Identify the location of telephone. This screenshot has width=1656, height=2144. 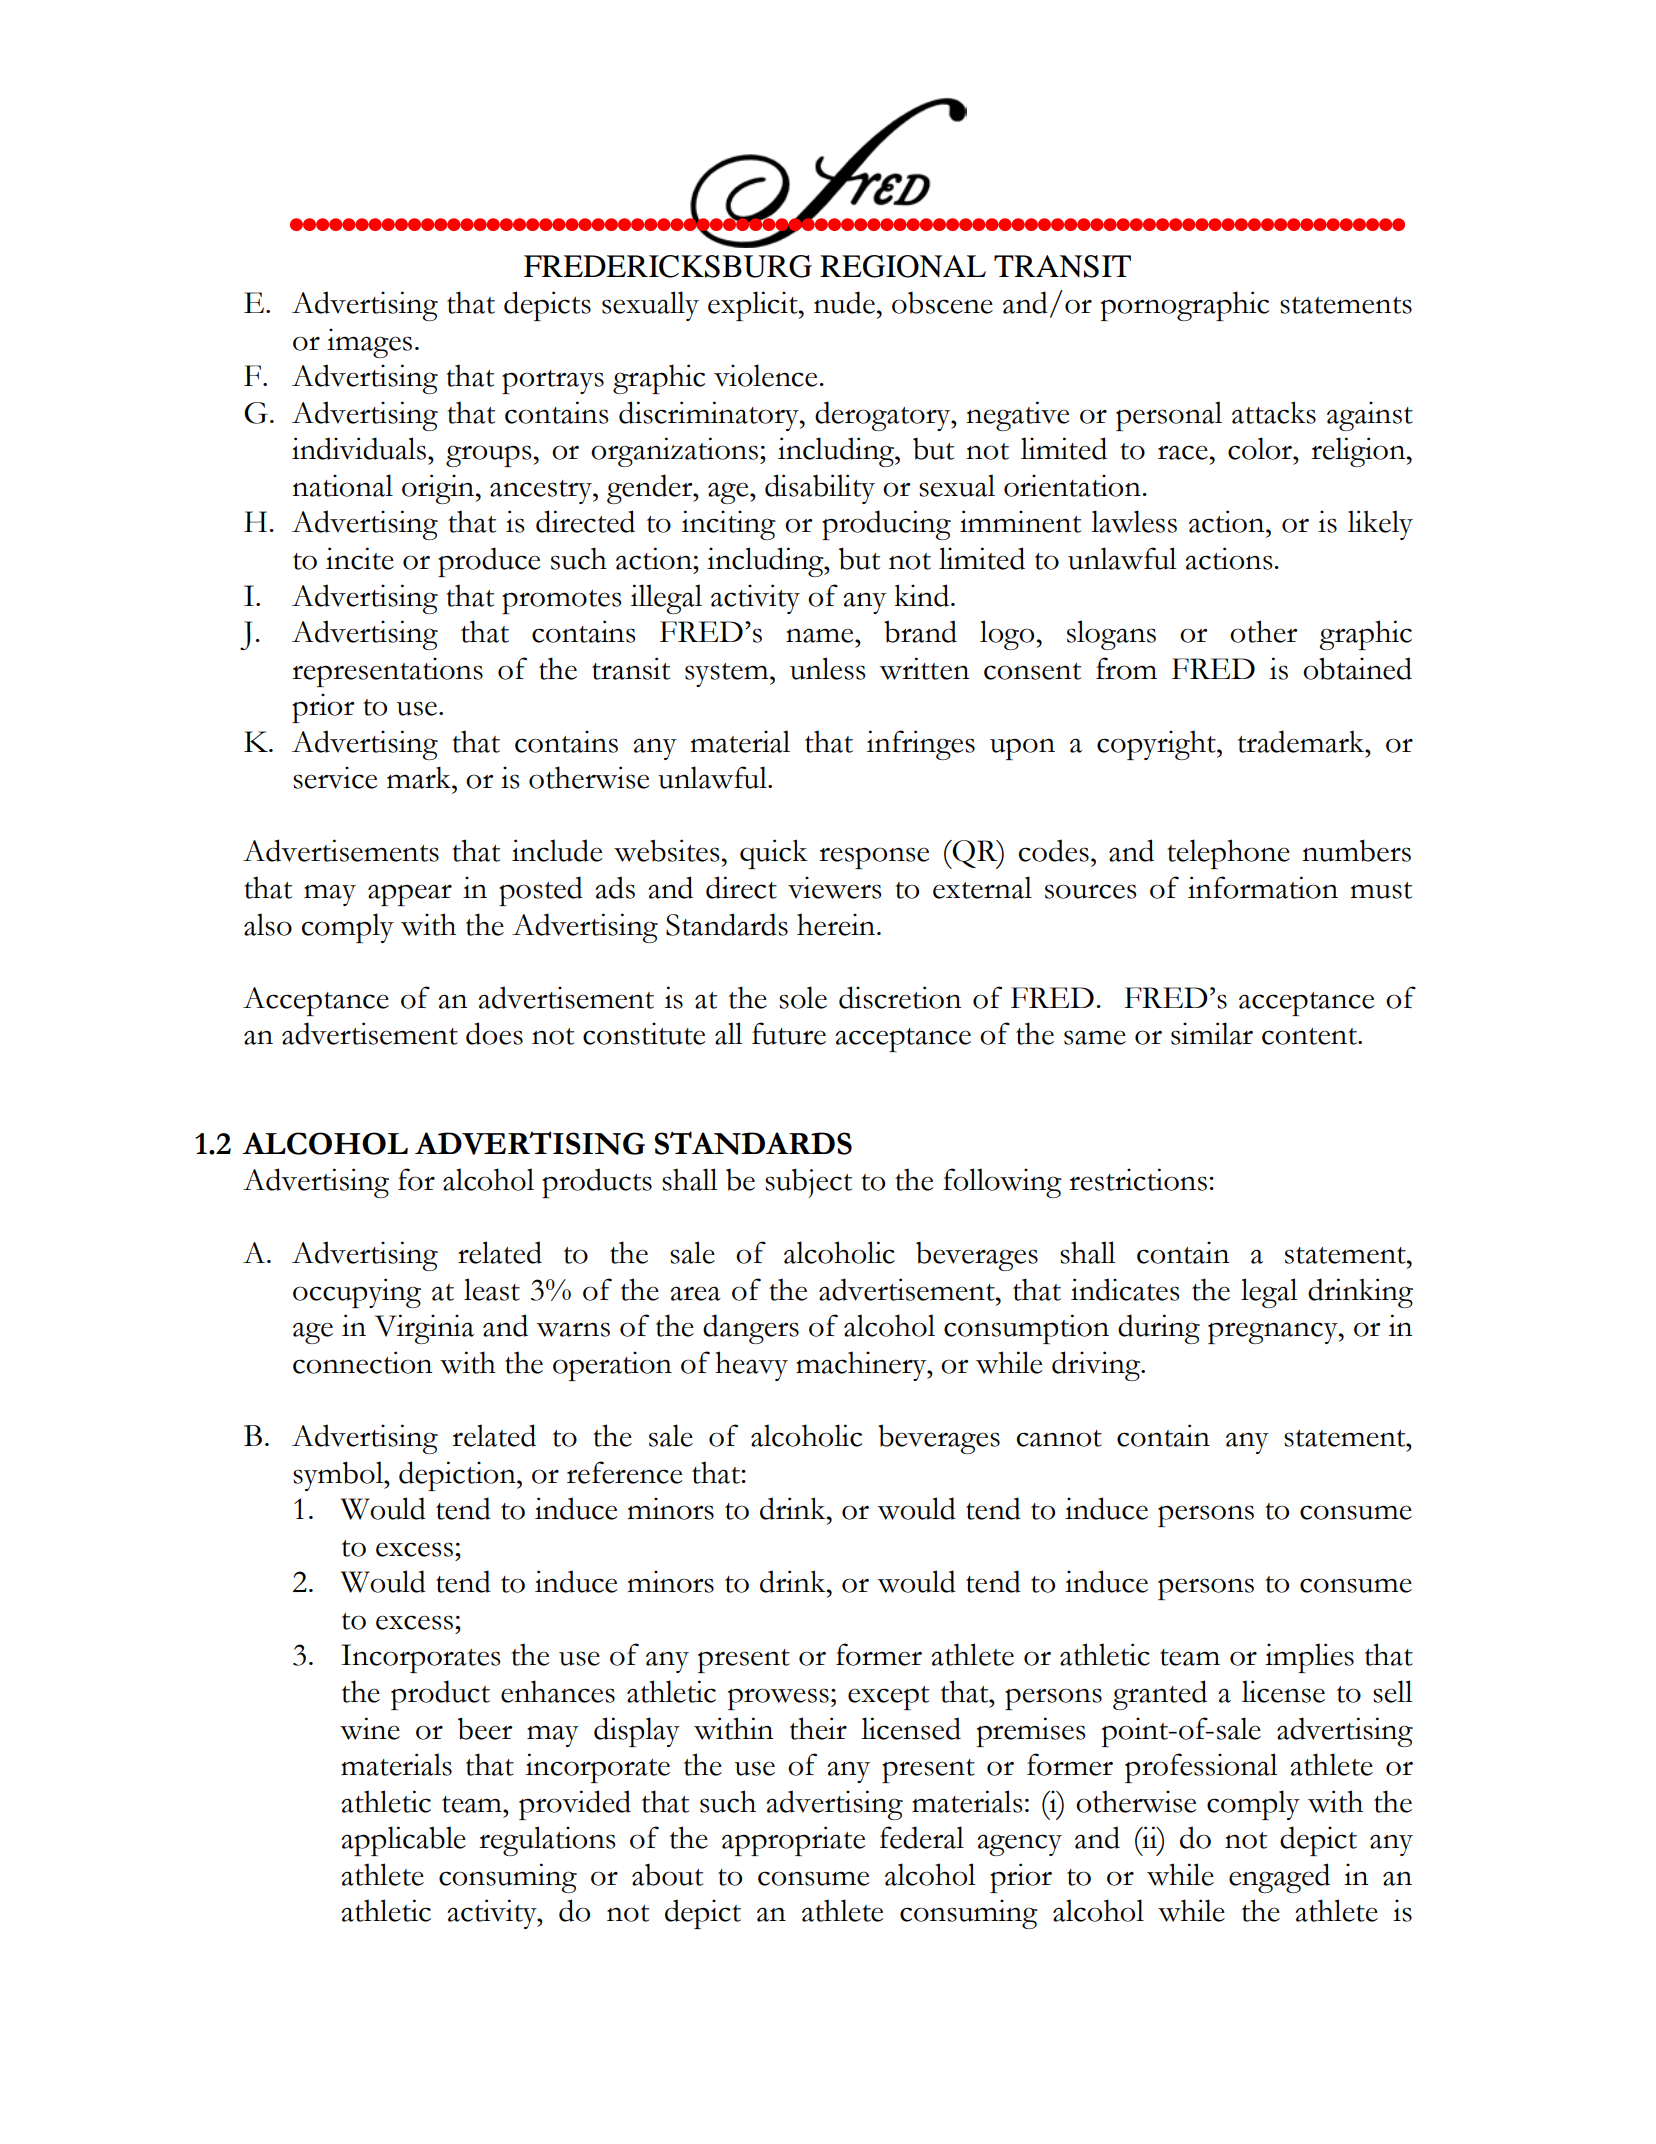
(1228, 854).
